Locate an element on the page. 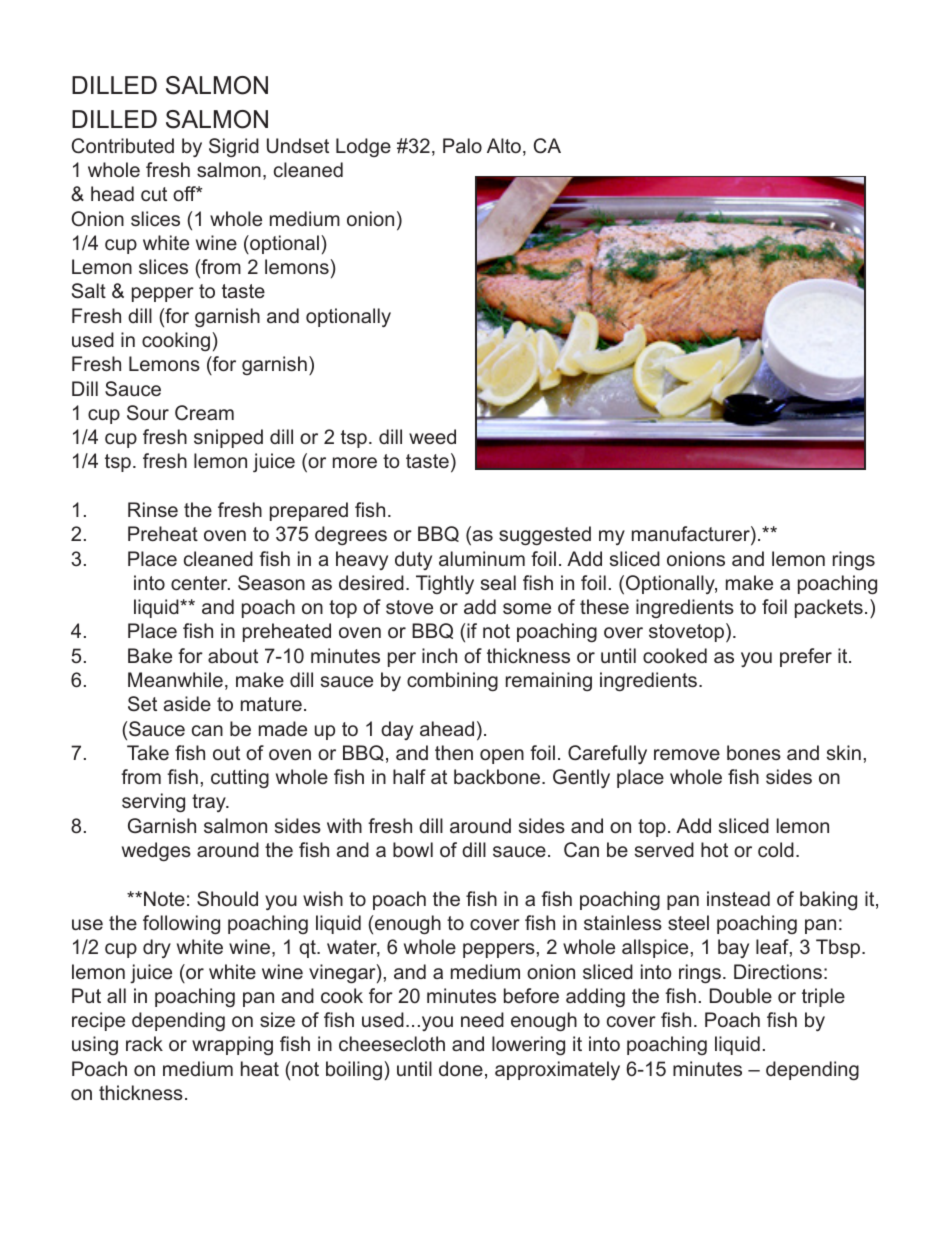 The width and height of the image is (952, 1233). center is located at coordinates (200, 583).
